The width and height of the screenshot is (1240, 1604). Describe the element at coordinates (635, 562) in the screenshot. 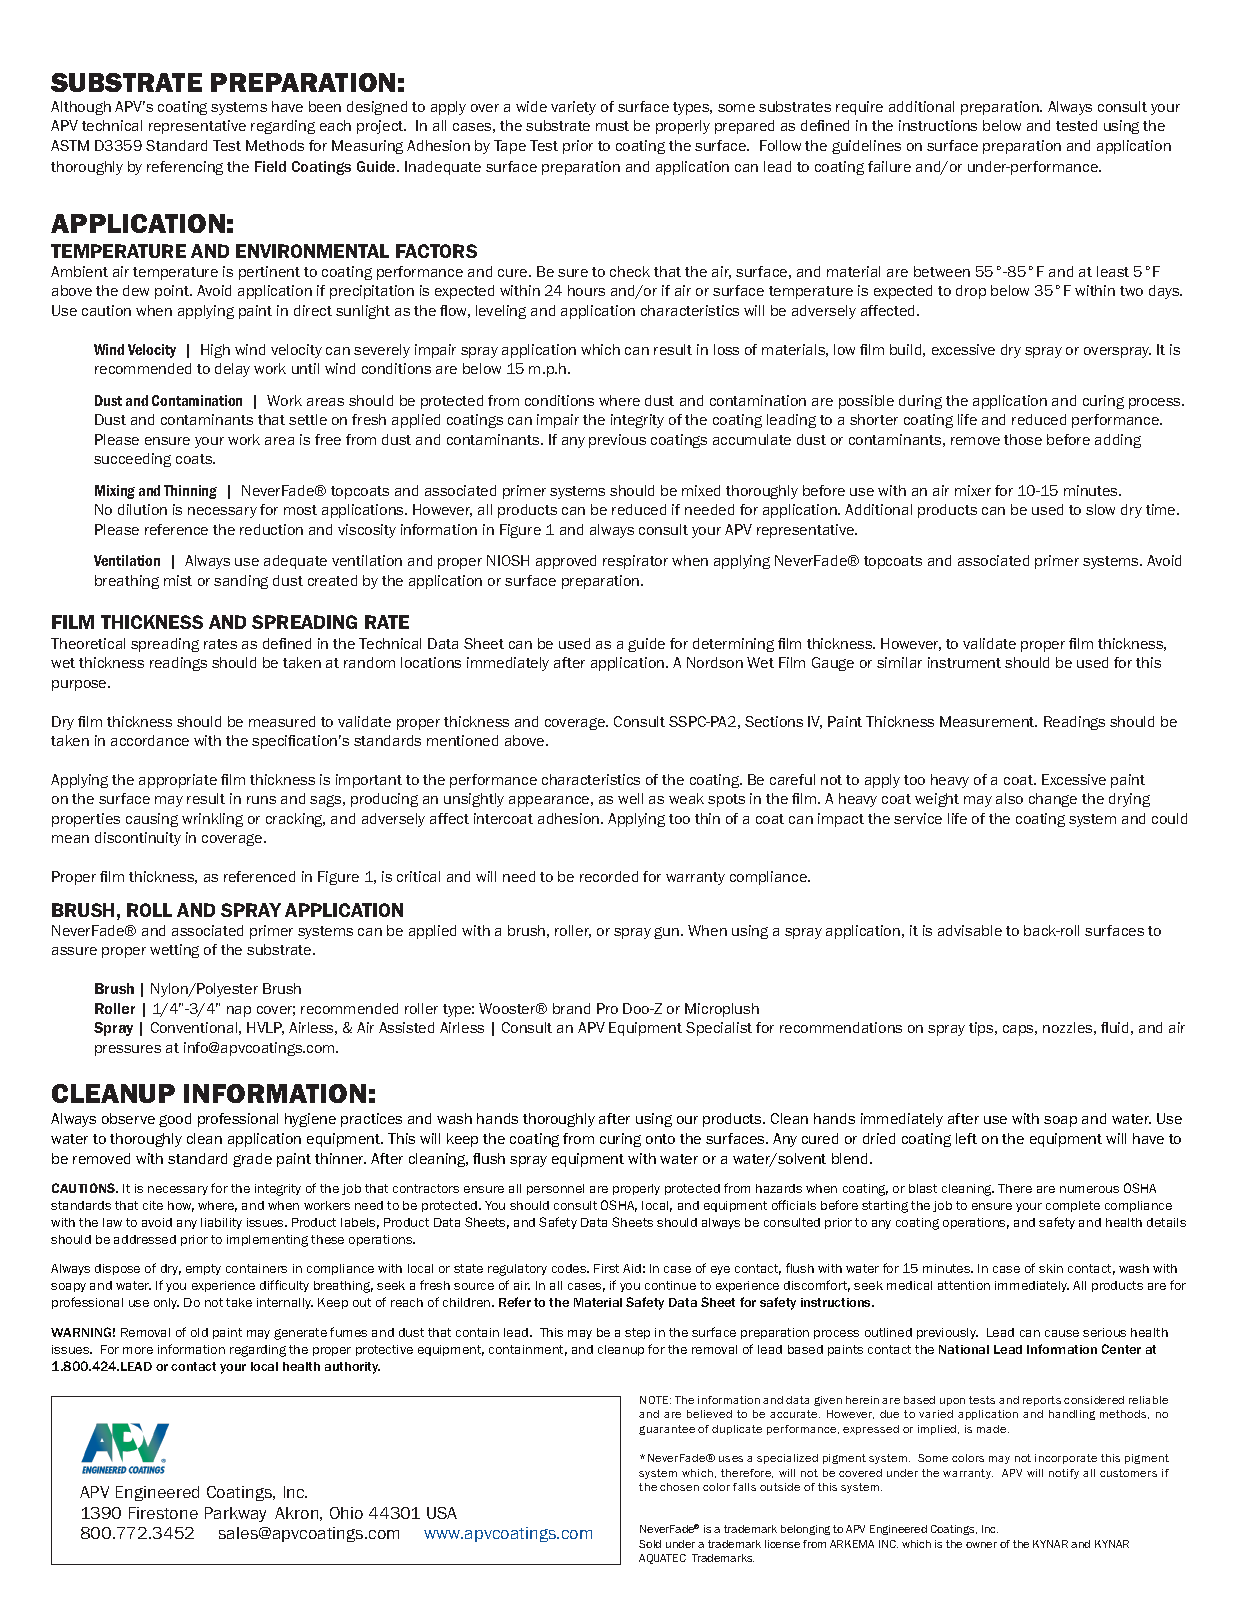

I see `respirator` at that location.
